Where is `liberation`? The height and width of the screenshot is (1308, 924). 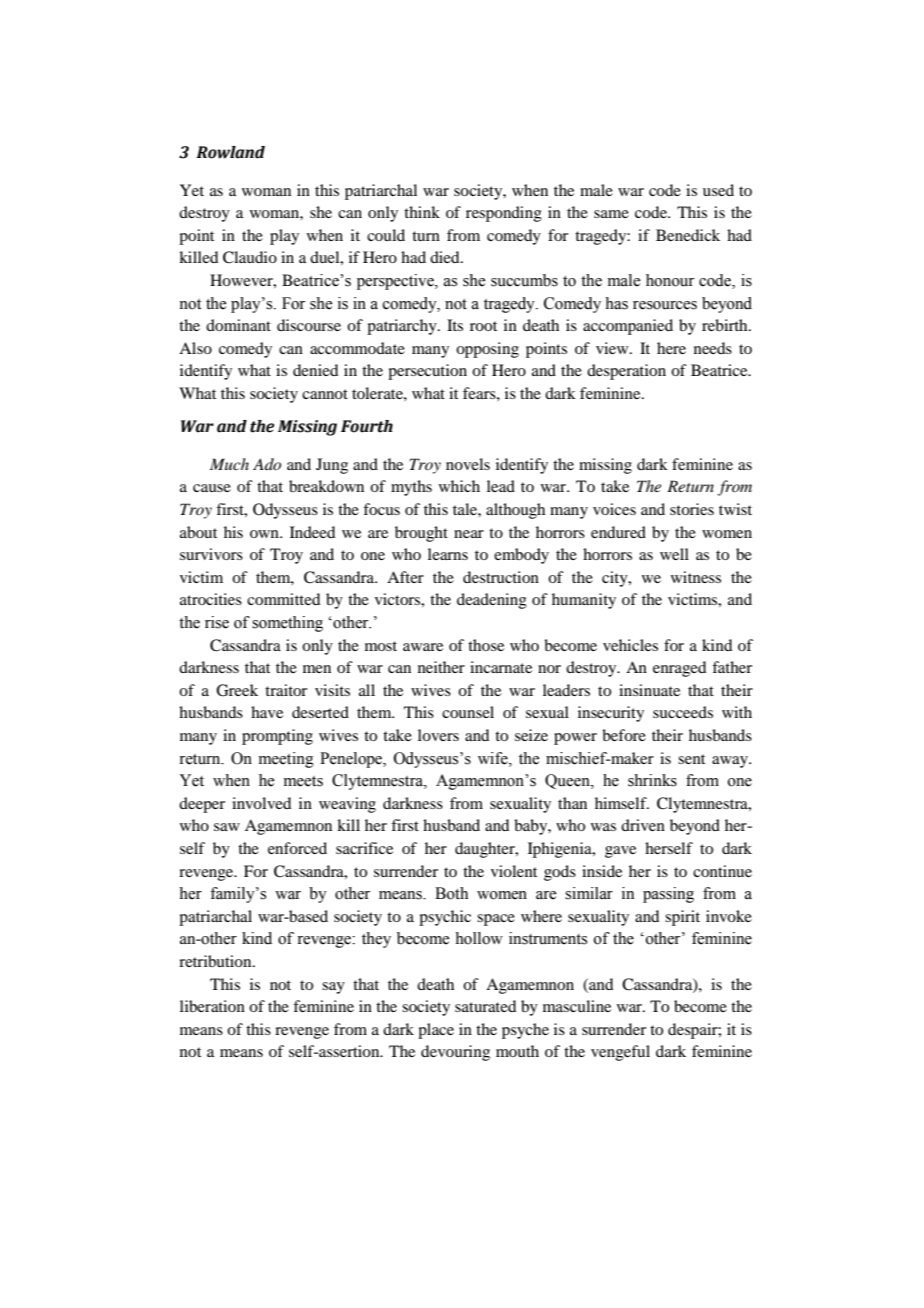 liberation is located at coordinates (212, 1006).
